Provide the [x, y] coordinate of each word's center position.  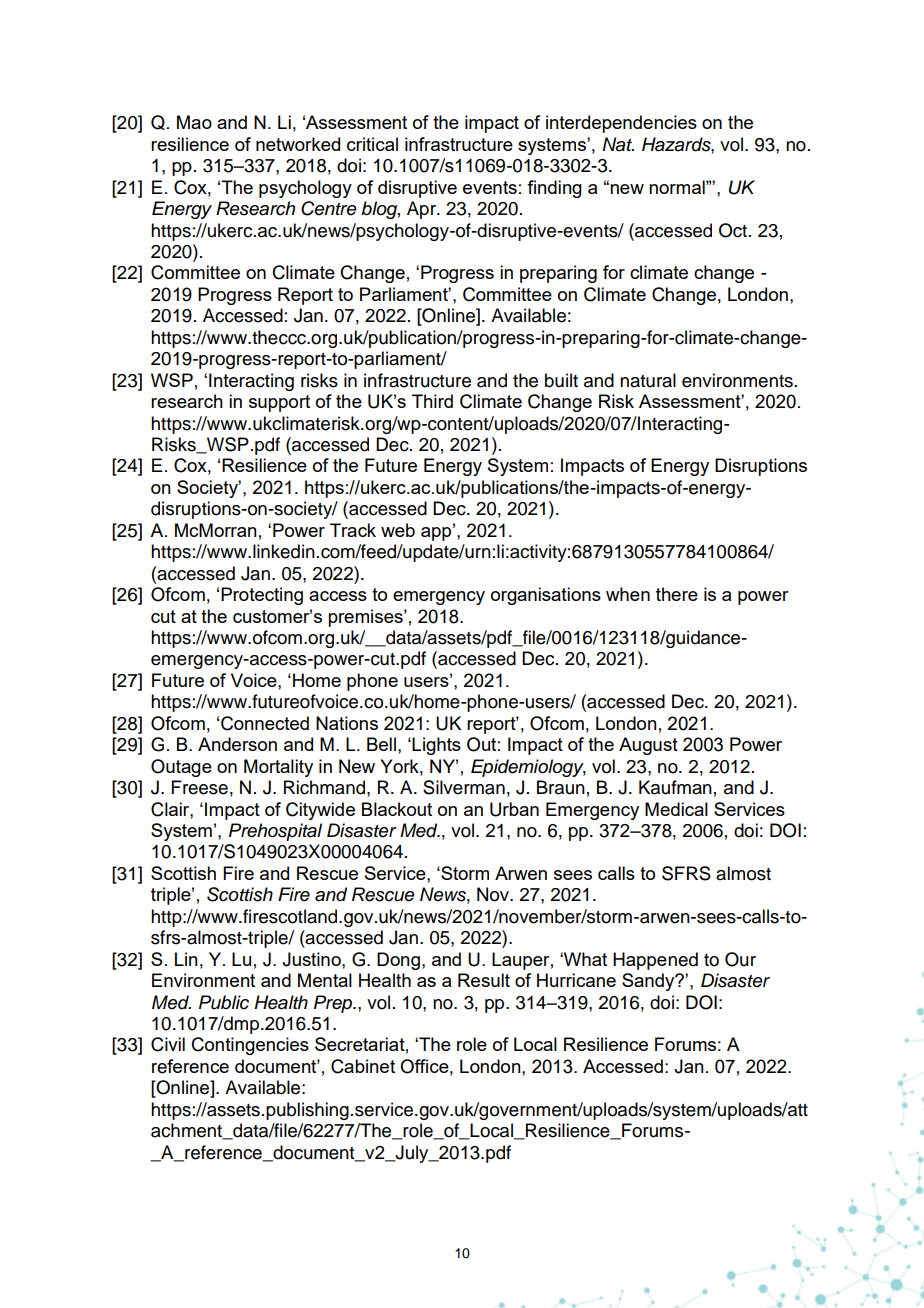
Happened [655, 961]
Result [484, 980]
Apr [422, 210]
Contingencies [250, 1046]
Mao [194, 122]
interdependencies [621, 124]
